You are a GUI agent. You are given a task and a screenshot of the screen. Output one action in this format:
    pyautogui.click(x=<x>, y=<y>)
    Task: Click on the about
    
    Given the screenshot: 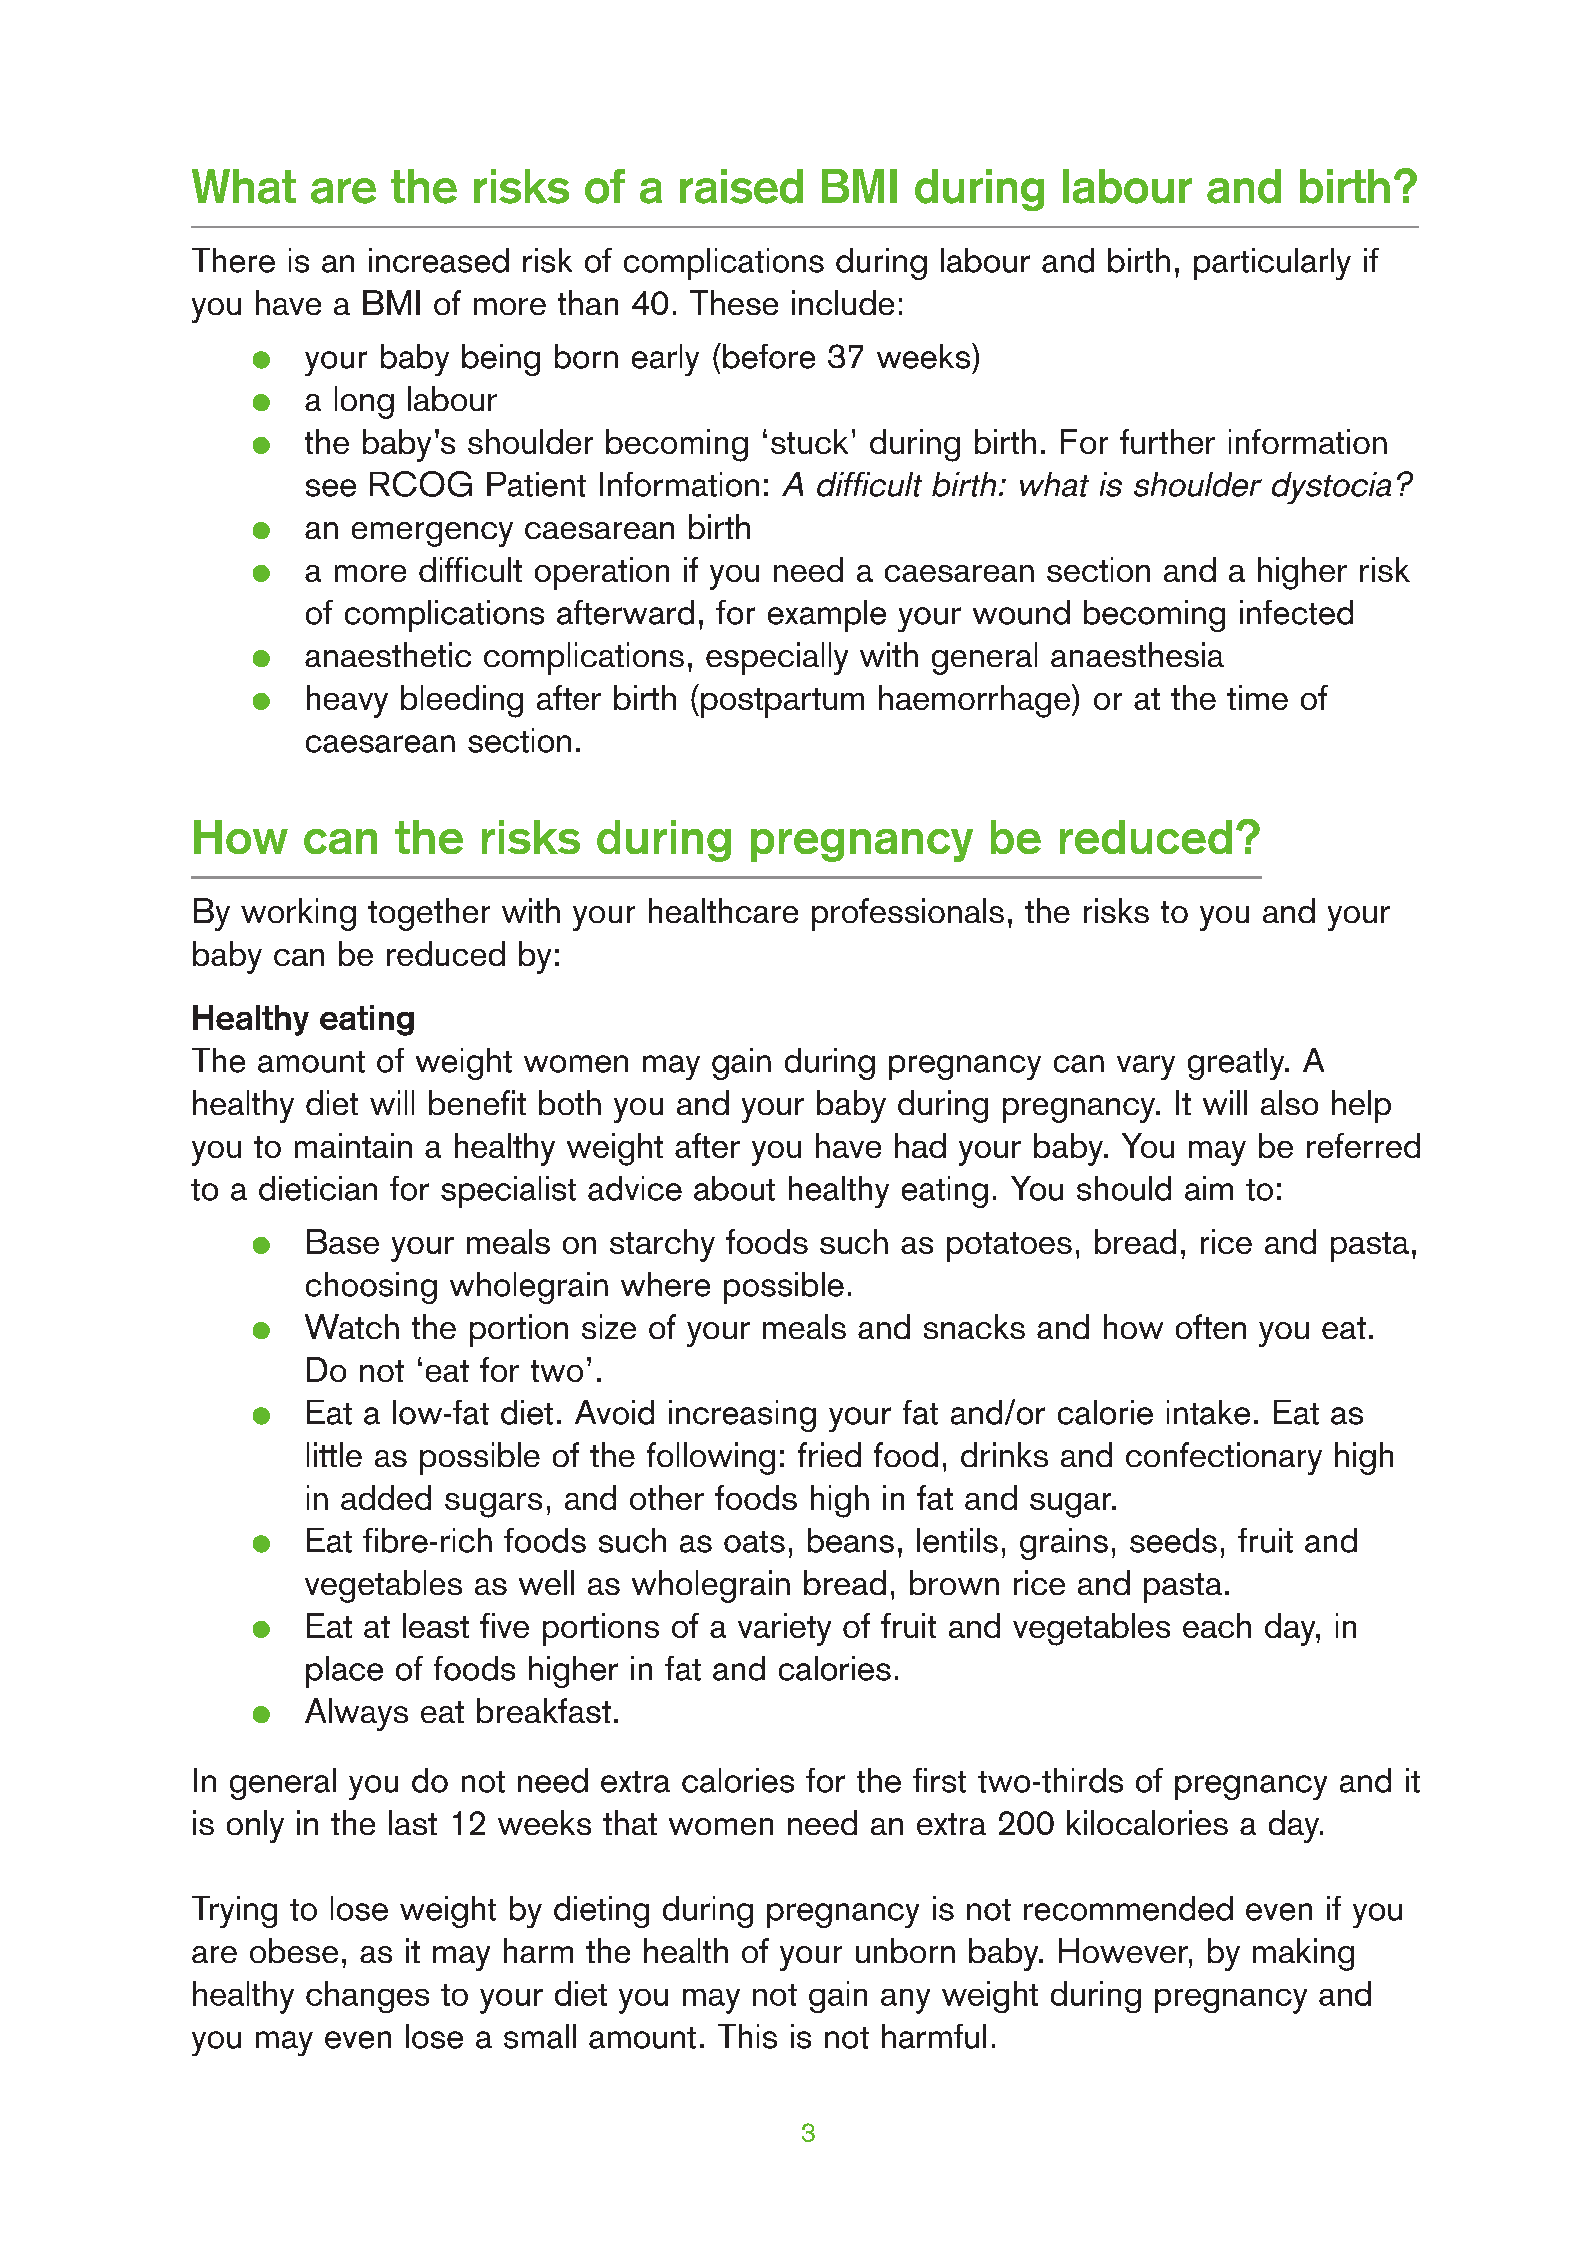 What is the action you would take?
    pyautogui.click(x=734, y=1188)
